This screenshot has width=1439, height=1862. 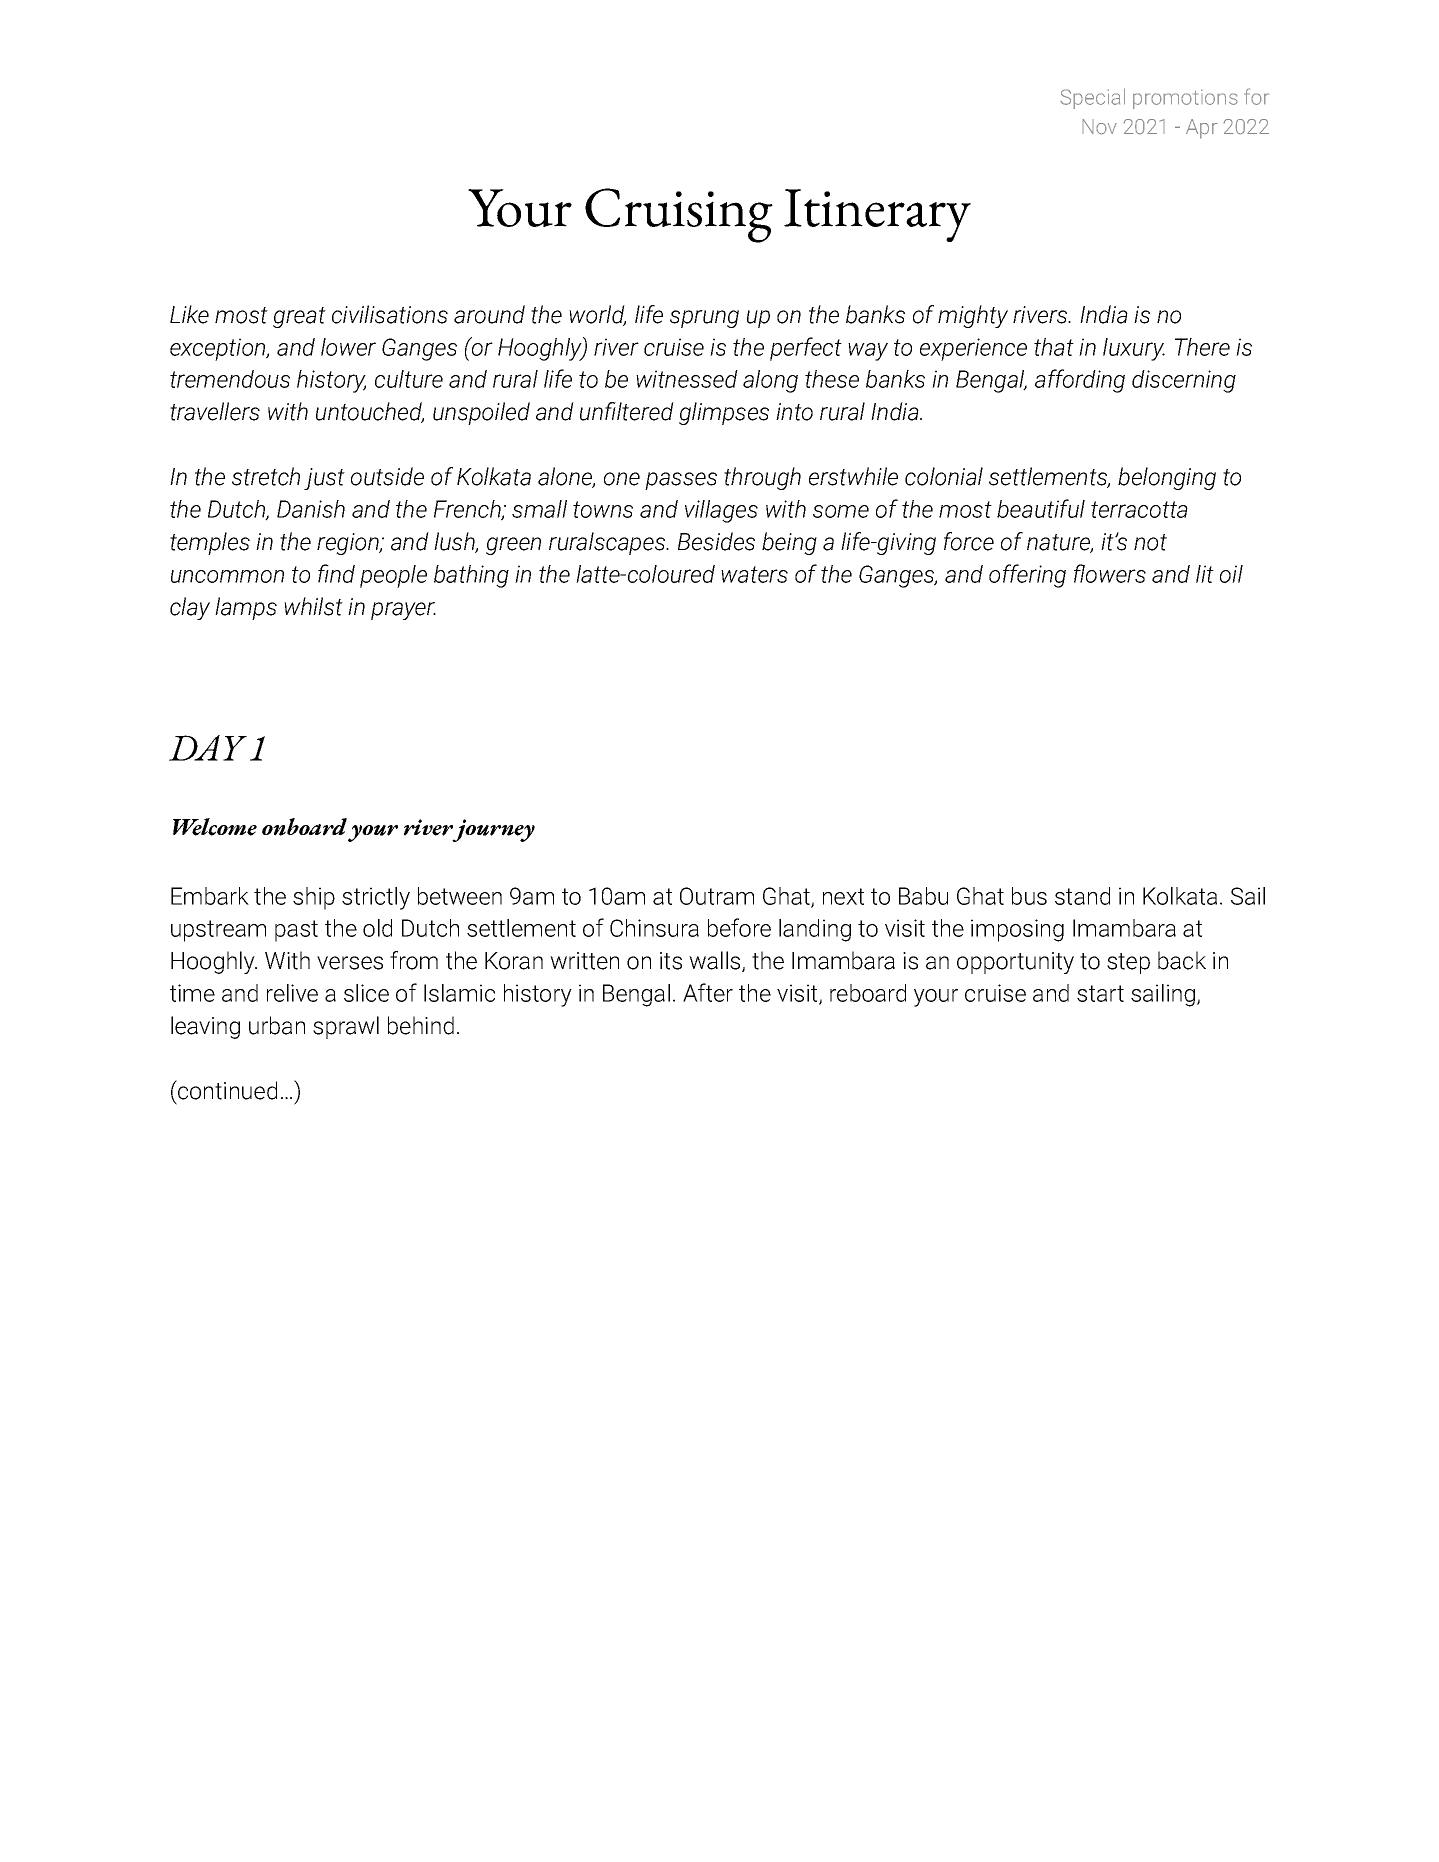 What do you see at coordinates (679, 215) in the screenshot?
I see `Cruising` at bounding box center [679, 215].
